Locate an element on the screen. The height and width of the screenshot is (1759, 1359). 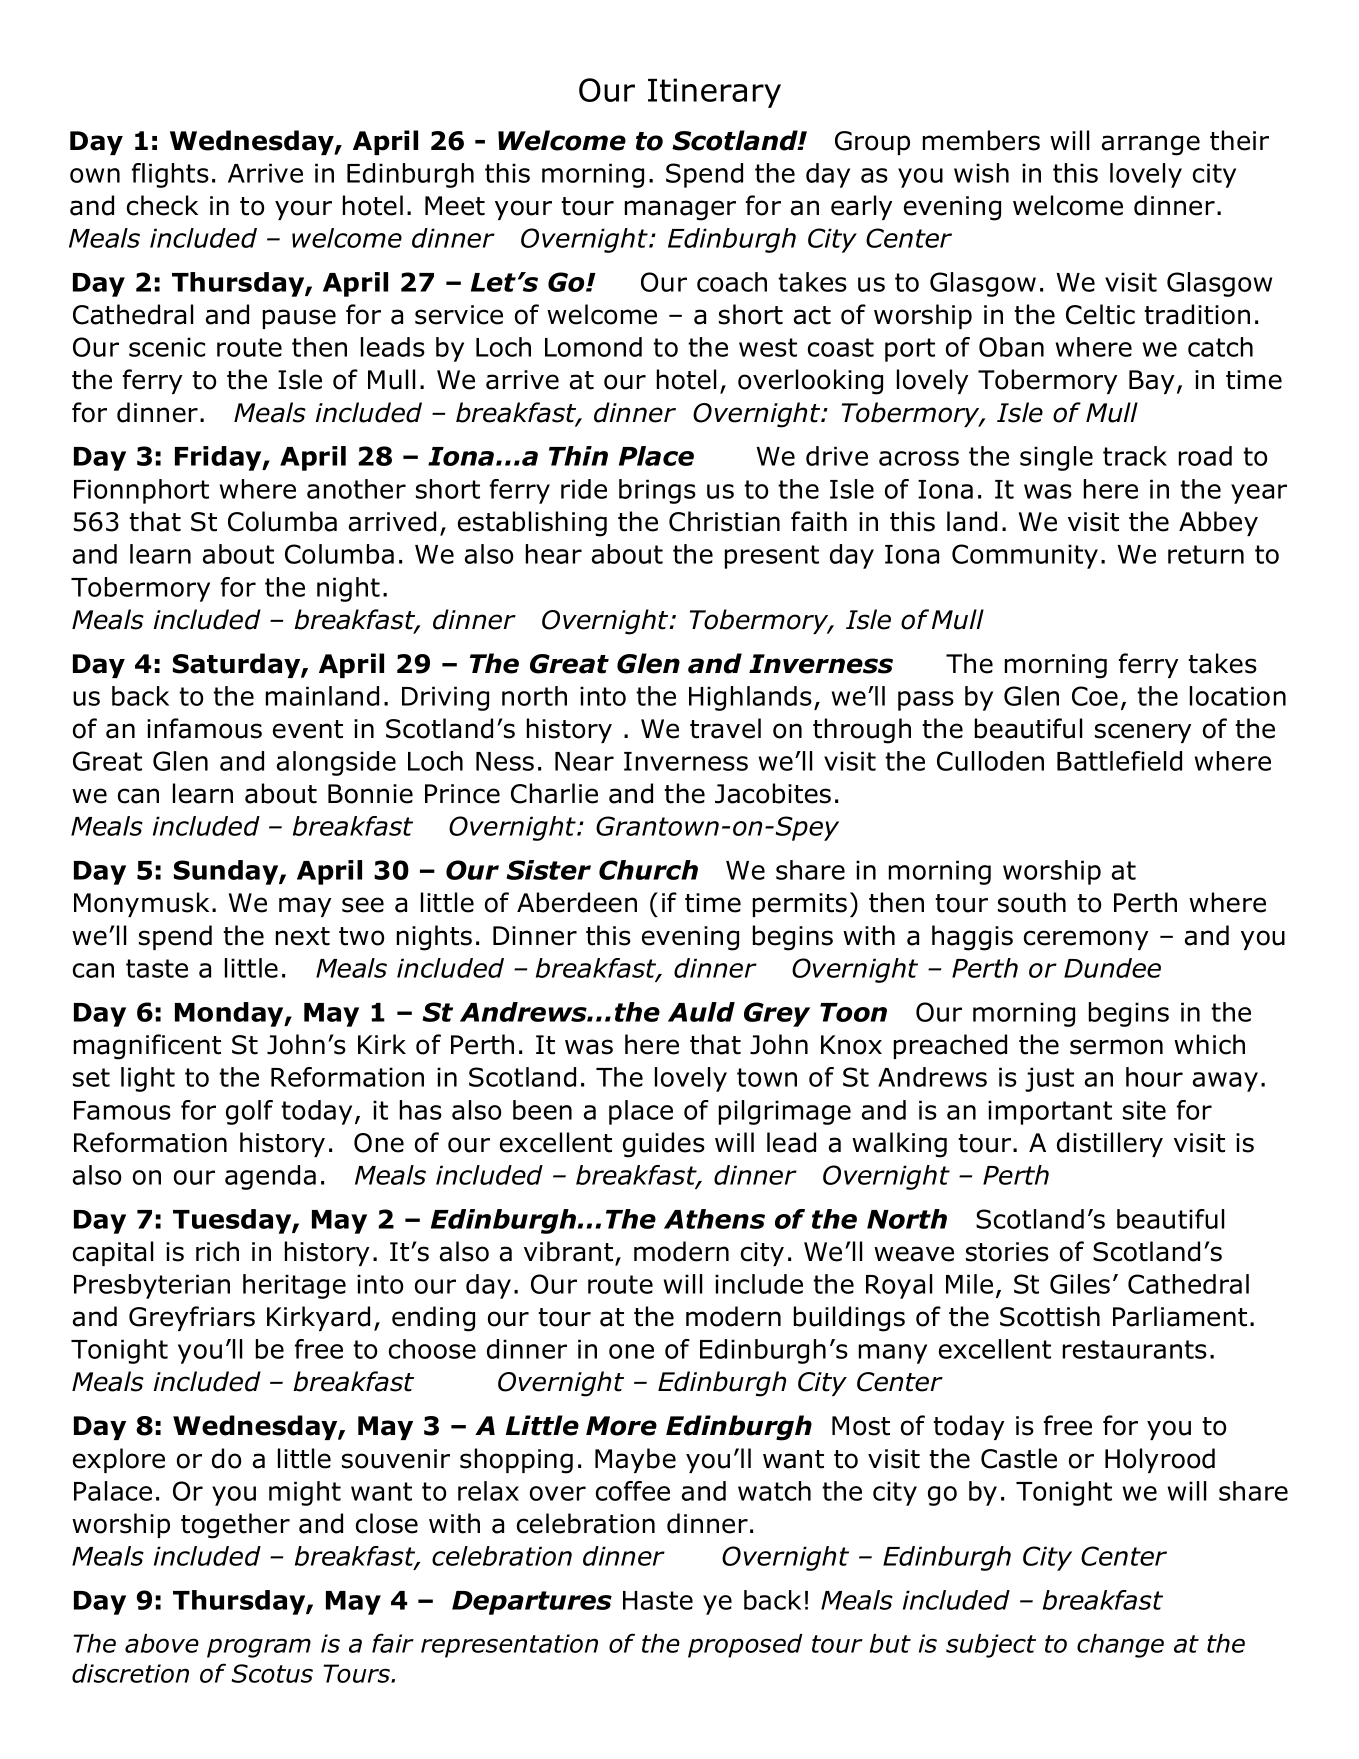
another is located at coordinates (356, 489).
